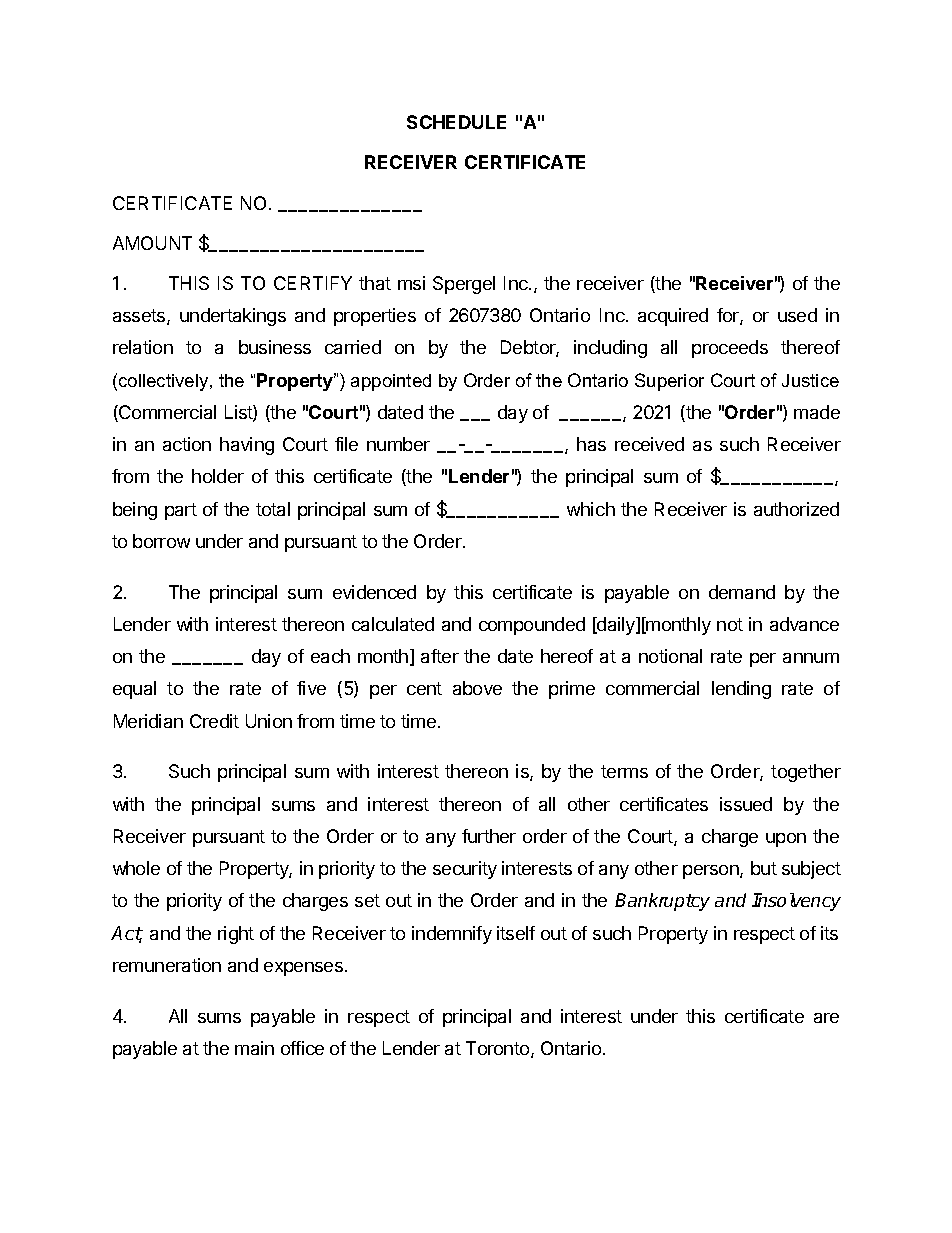  Describe the element at coordinates (218, 476) in the screenshot. I see `holder` at that location.
